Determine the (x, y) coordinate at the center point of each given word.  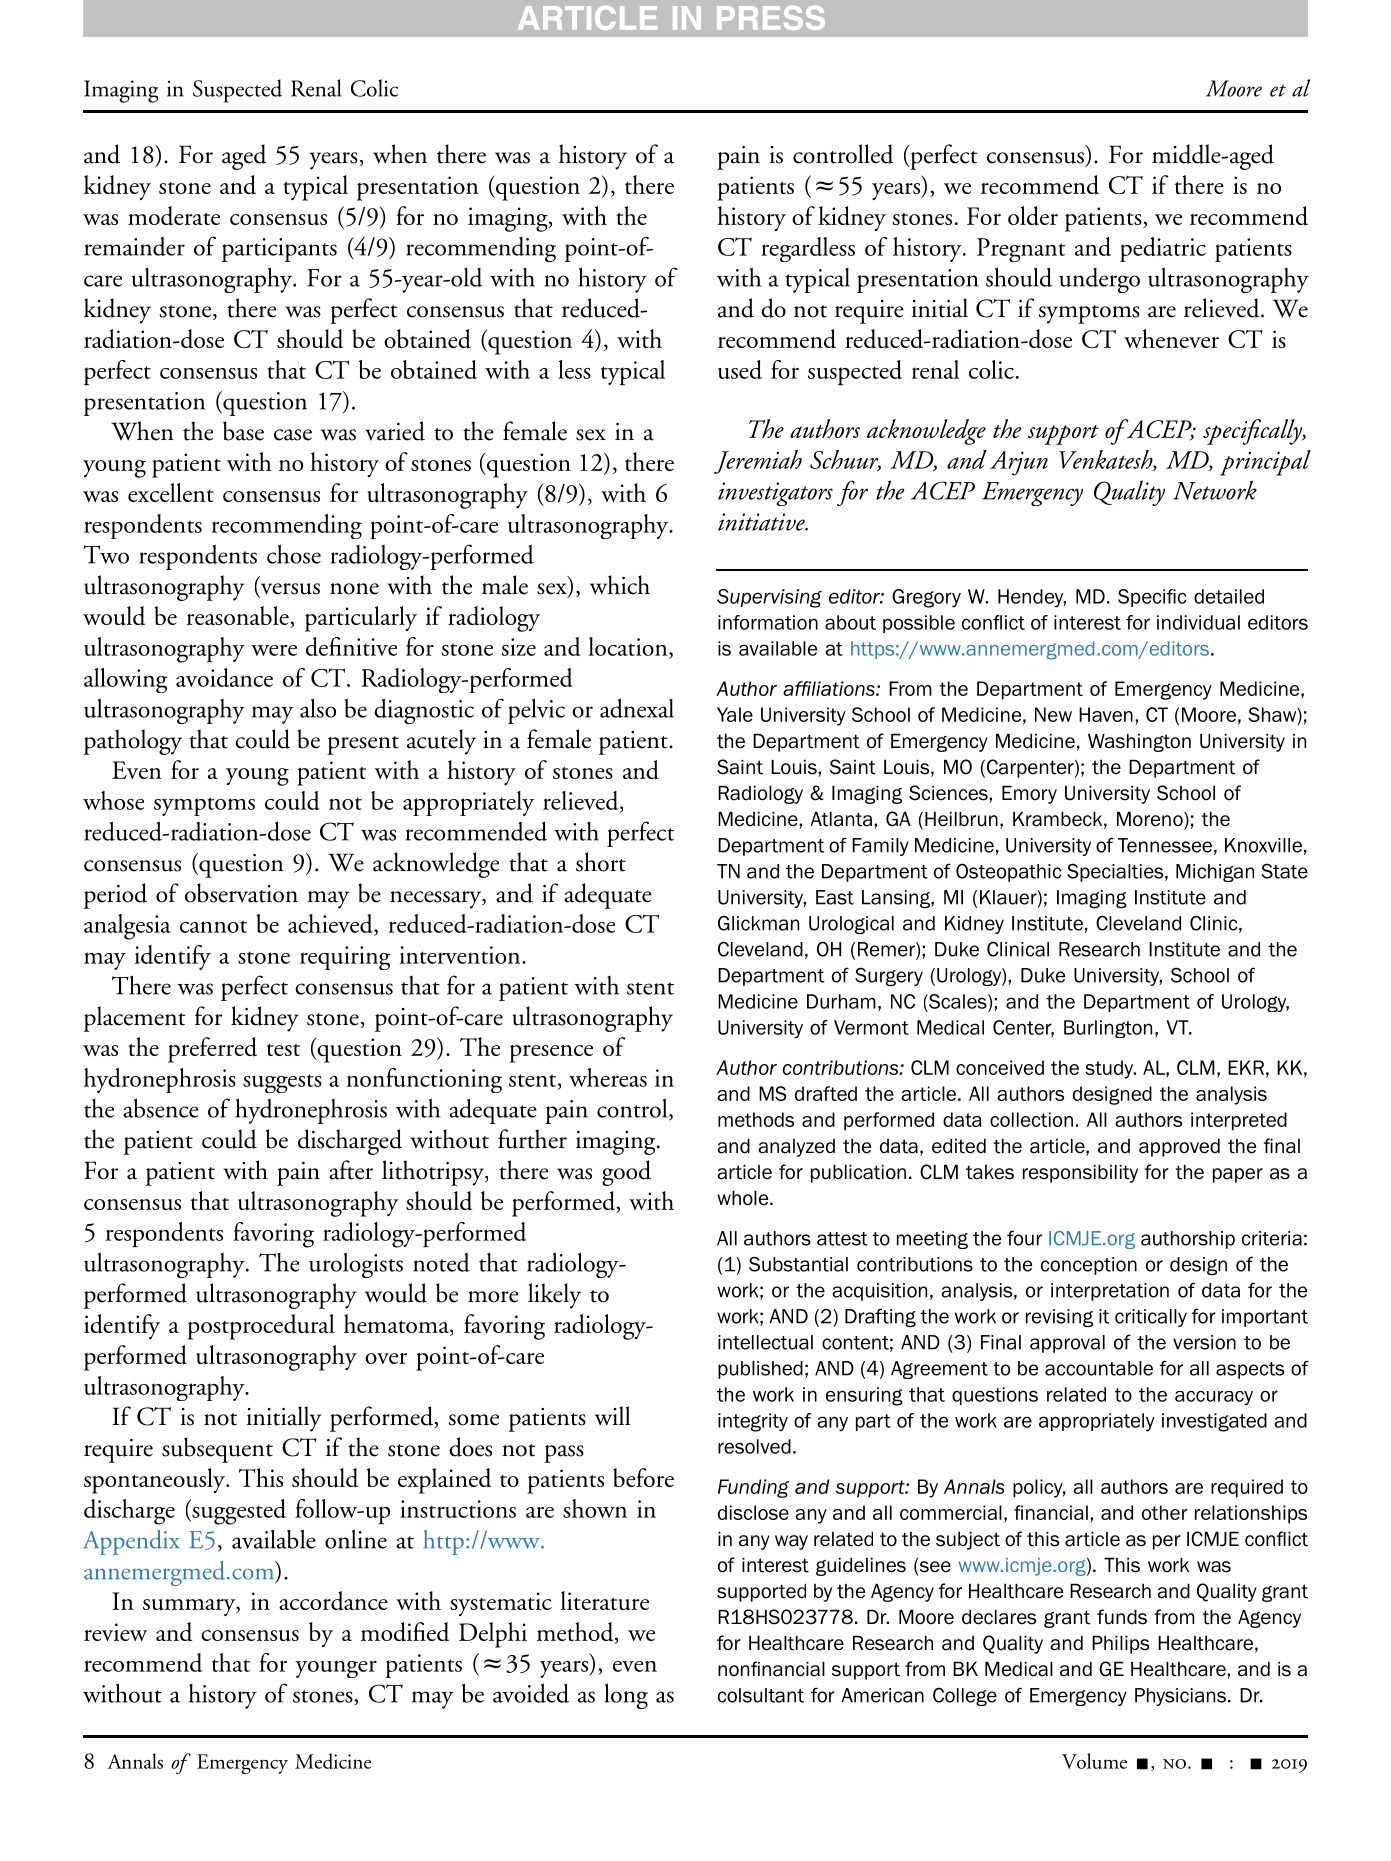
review (116, 1632)
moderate (174, 215)
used (740, 369)
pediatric (1163, 249)
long (626, 1696)
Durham (841, 1001)
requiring (345, 958)
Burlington (1108, 1029)
